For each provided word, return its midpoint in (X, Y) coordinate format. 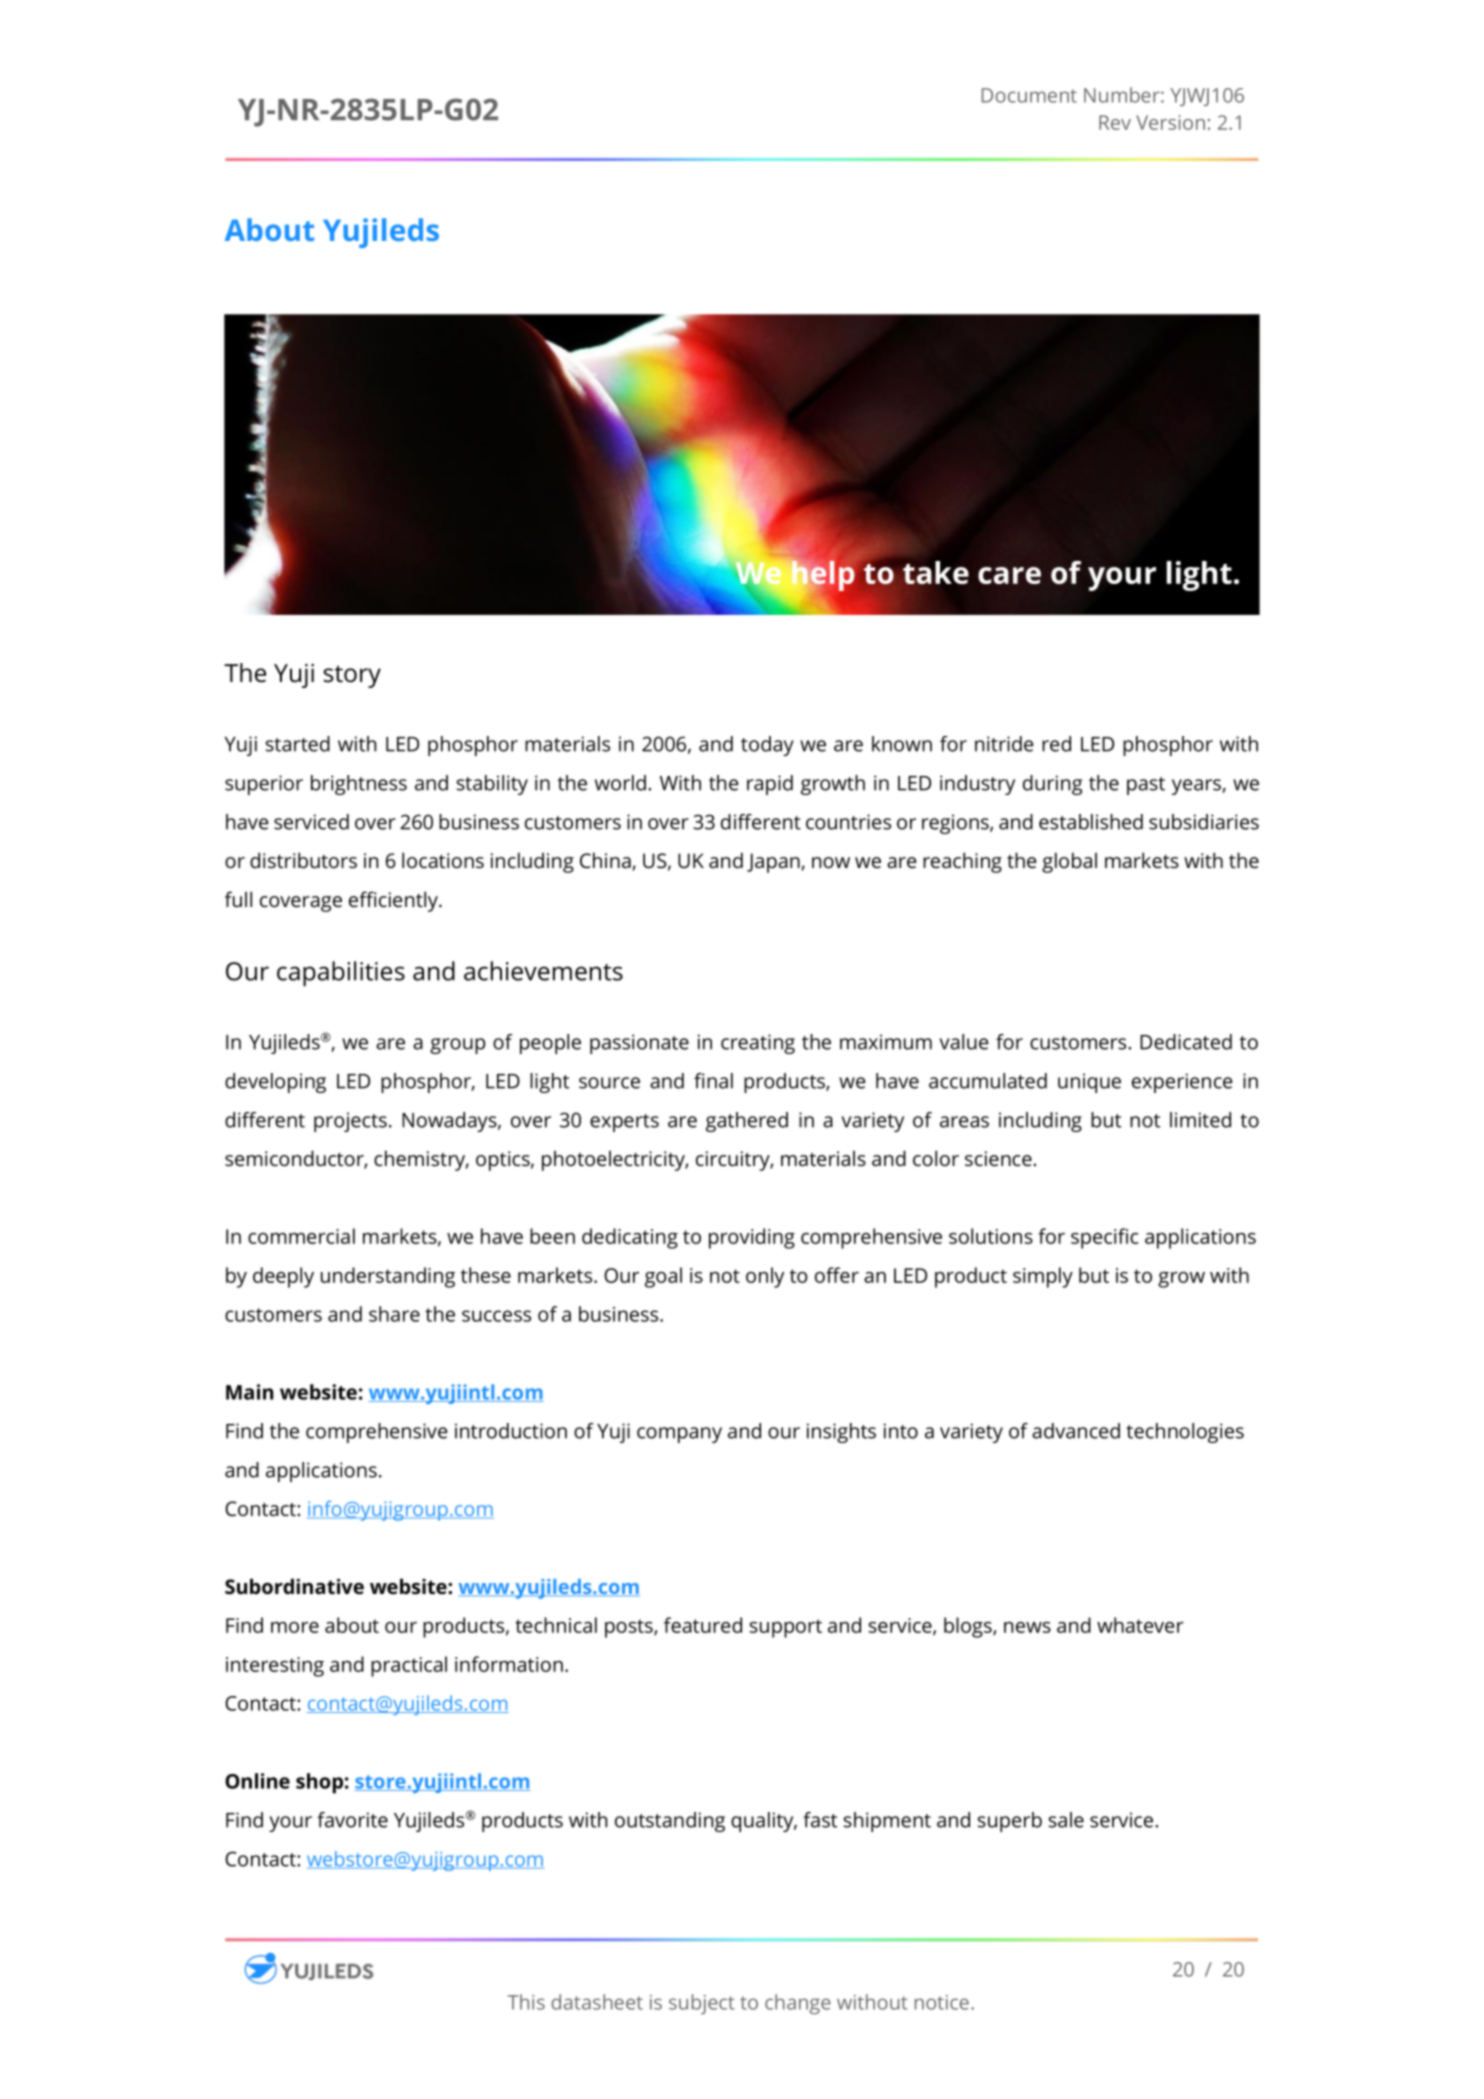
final (713, 1081)
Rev (1115, 122)
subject (702, 2004)
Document (1029, 95)
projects (350, 1122)
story (352, 676)
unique (1089, 1083)
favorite (352, 1820)
